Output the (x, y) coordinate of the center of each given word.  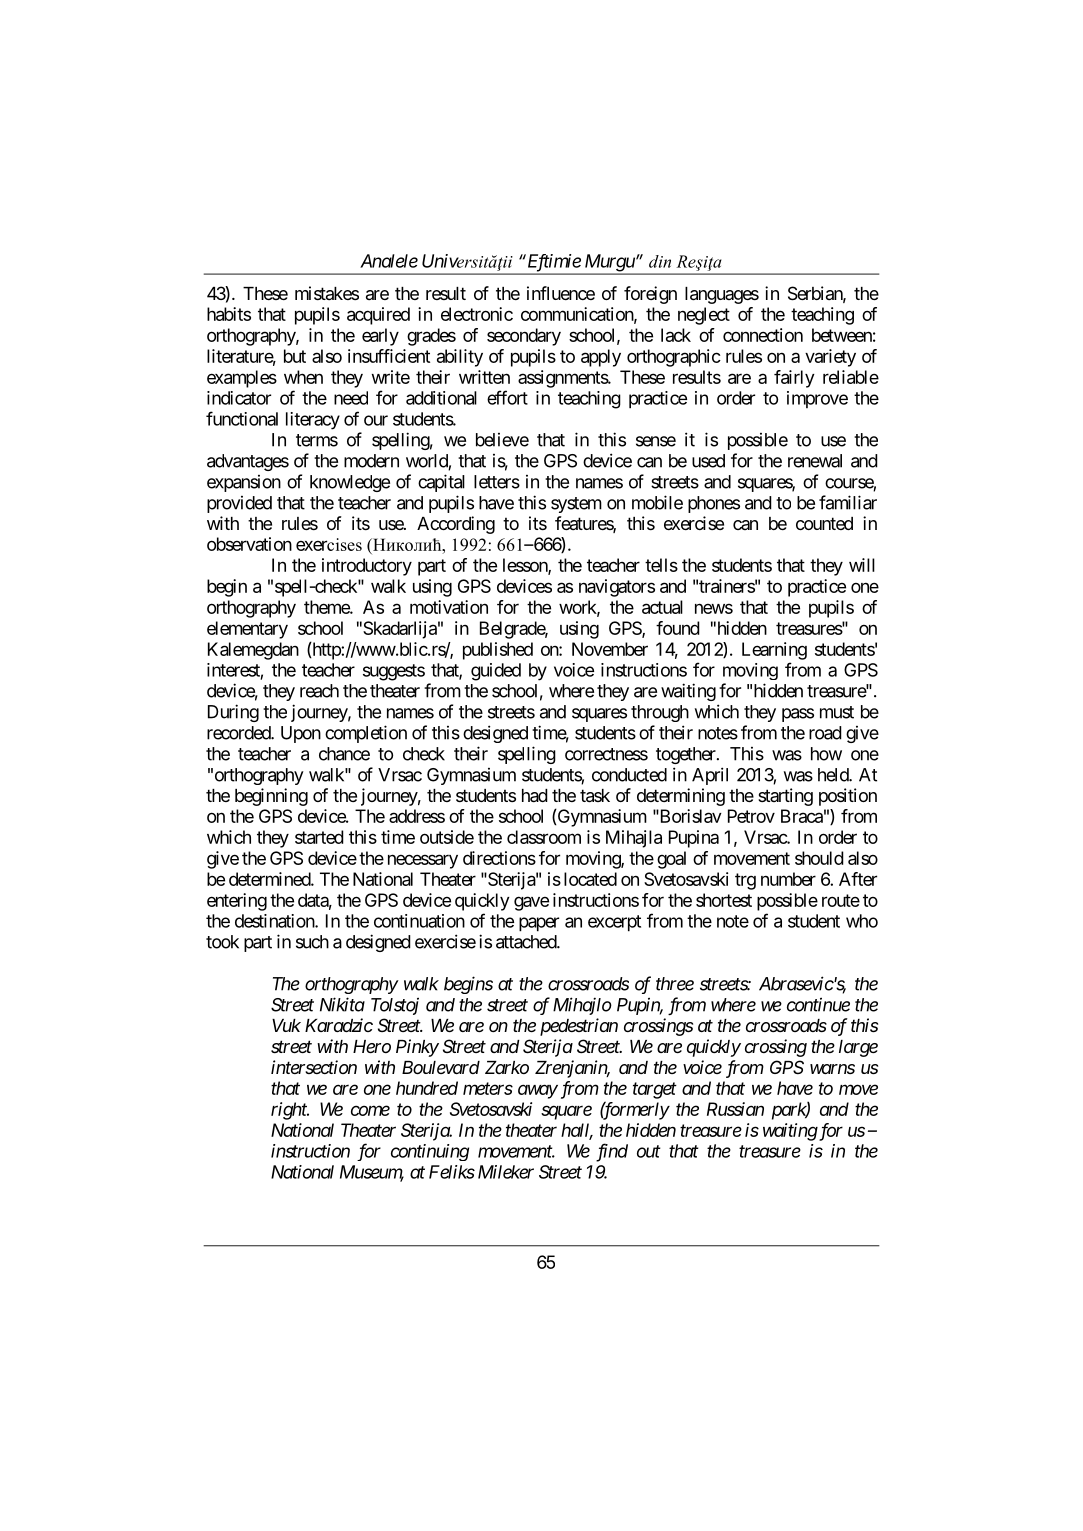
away (538, 1091)
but (295, 356)
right (290, 1111)
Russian (735, 1109)
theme (327, 607)
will (862, 565)
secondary (524, 337)
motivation (449, 607)
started (319, 837)
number (788, 879)
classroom (544, 837)
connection (763, 335)
